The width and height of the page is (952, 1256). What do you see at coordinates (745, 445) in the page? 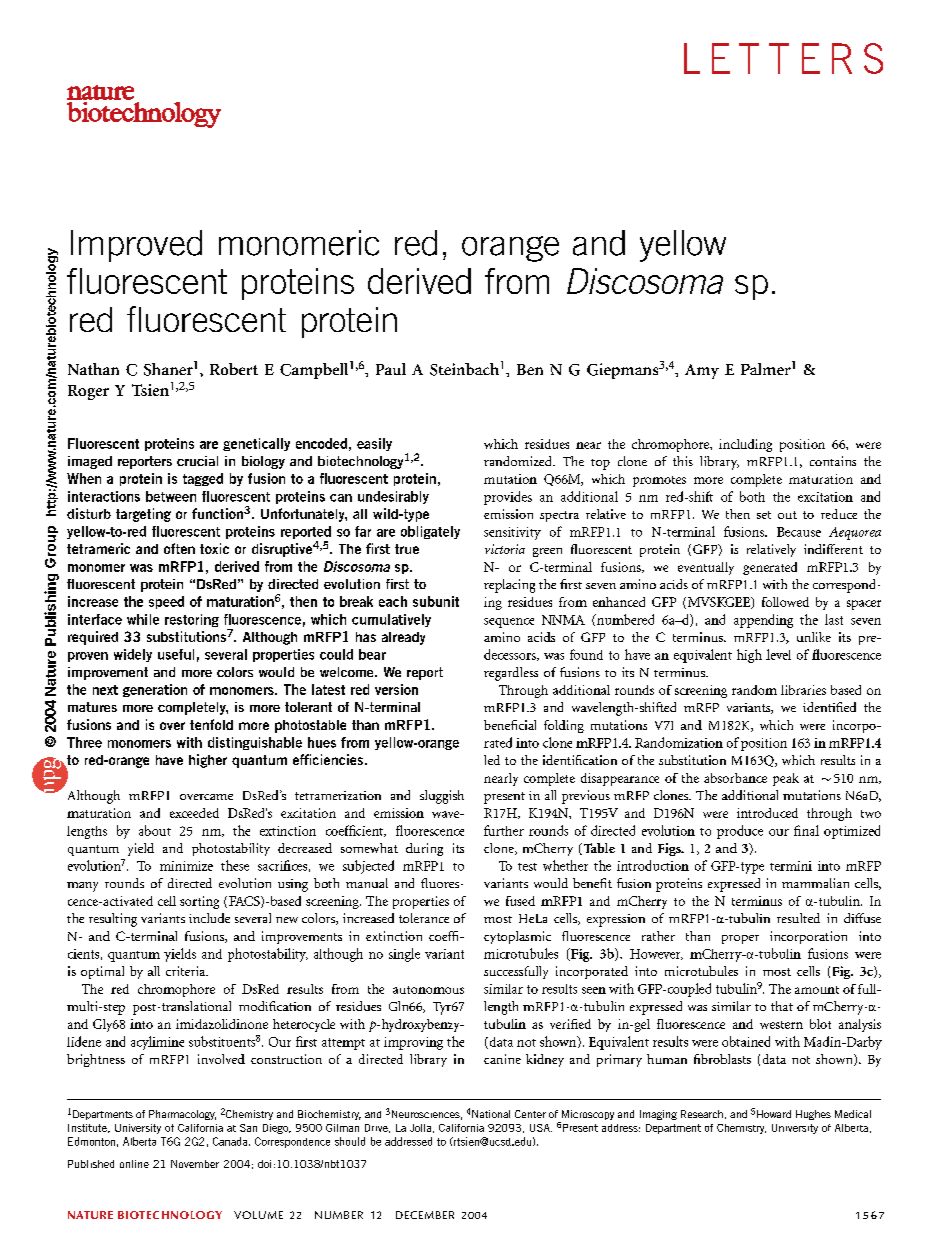
I see `including` at bounding box center [745, 445].
